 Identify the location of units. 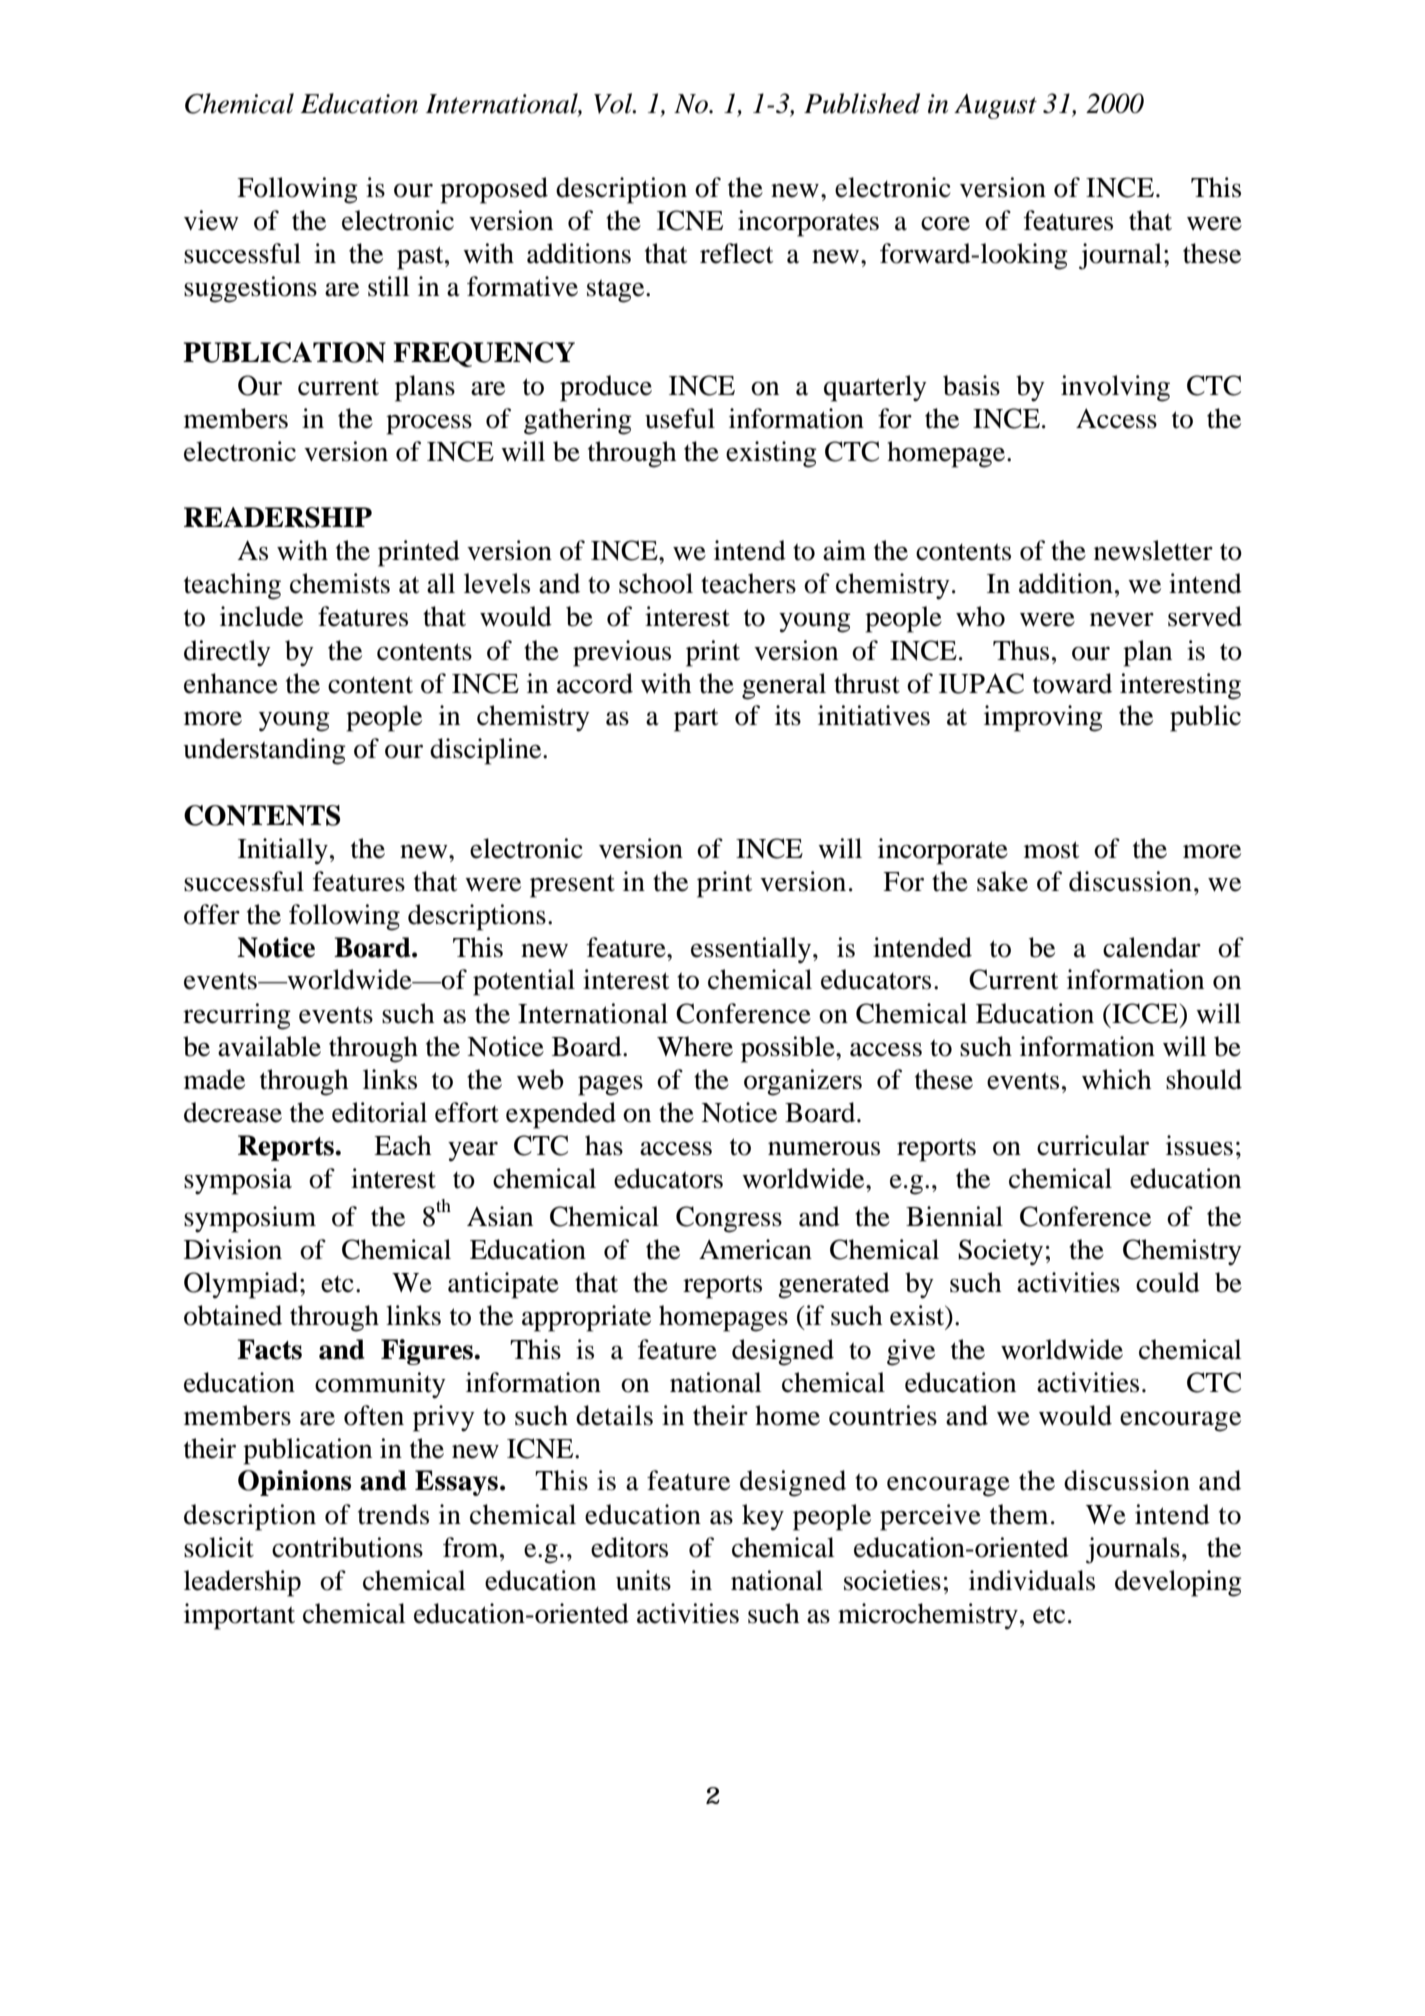
(643, 1580).
